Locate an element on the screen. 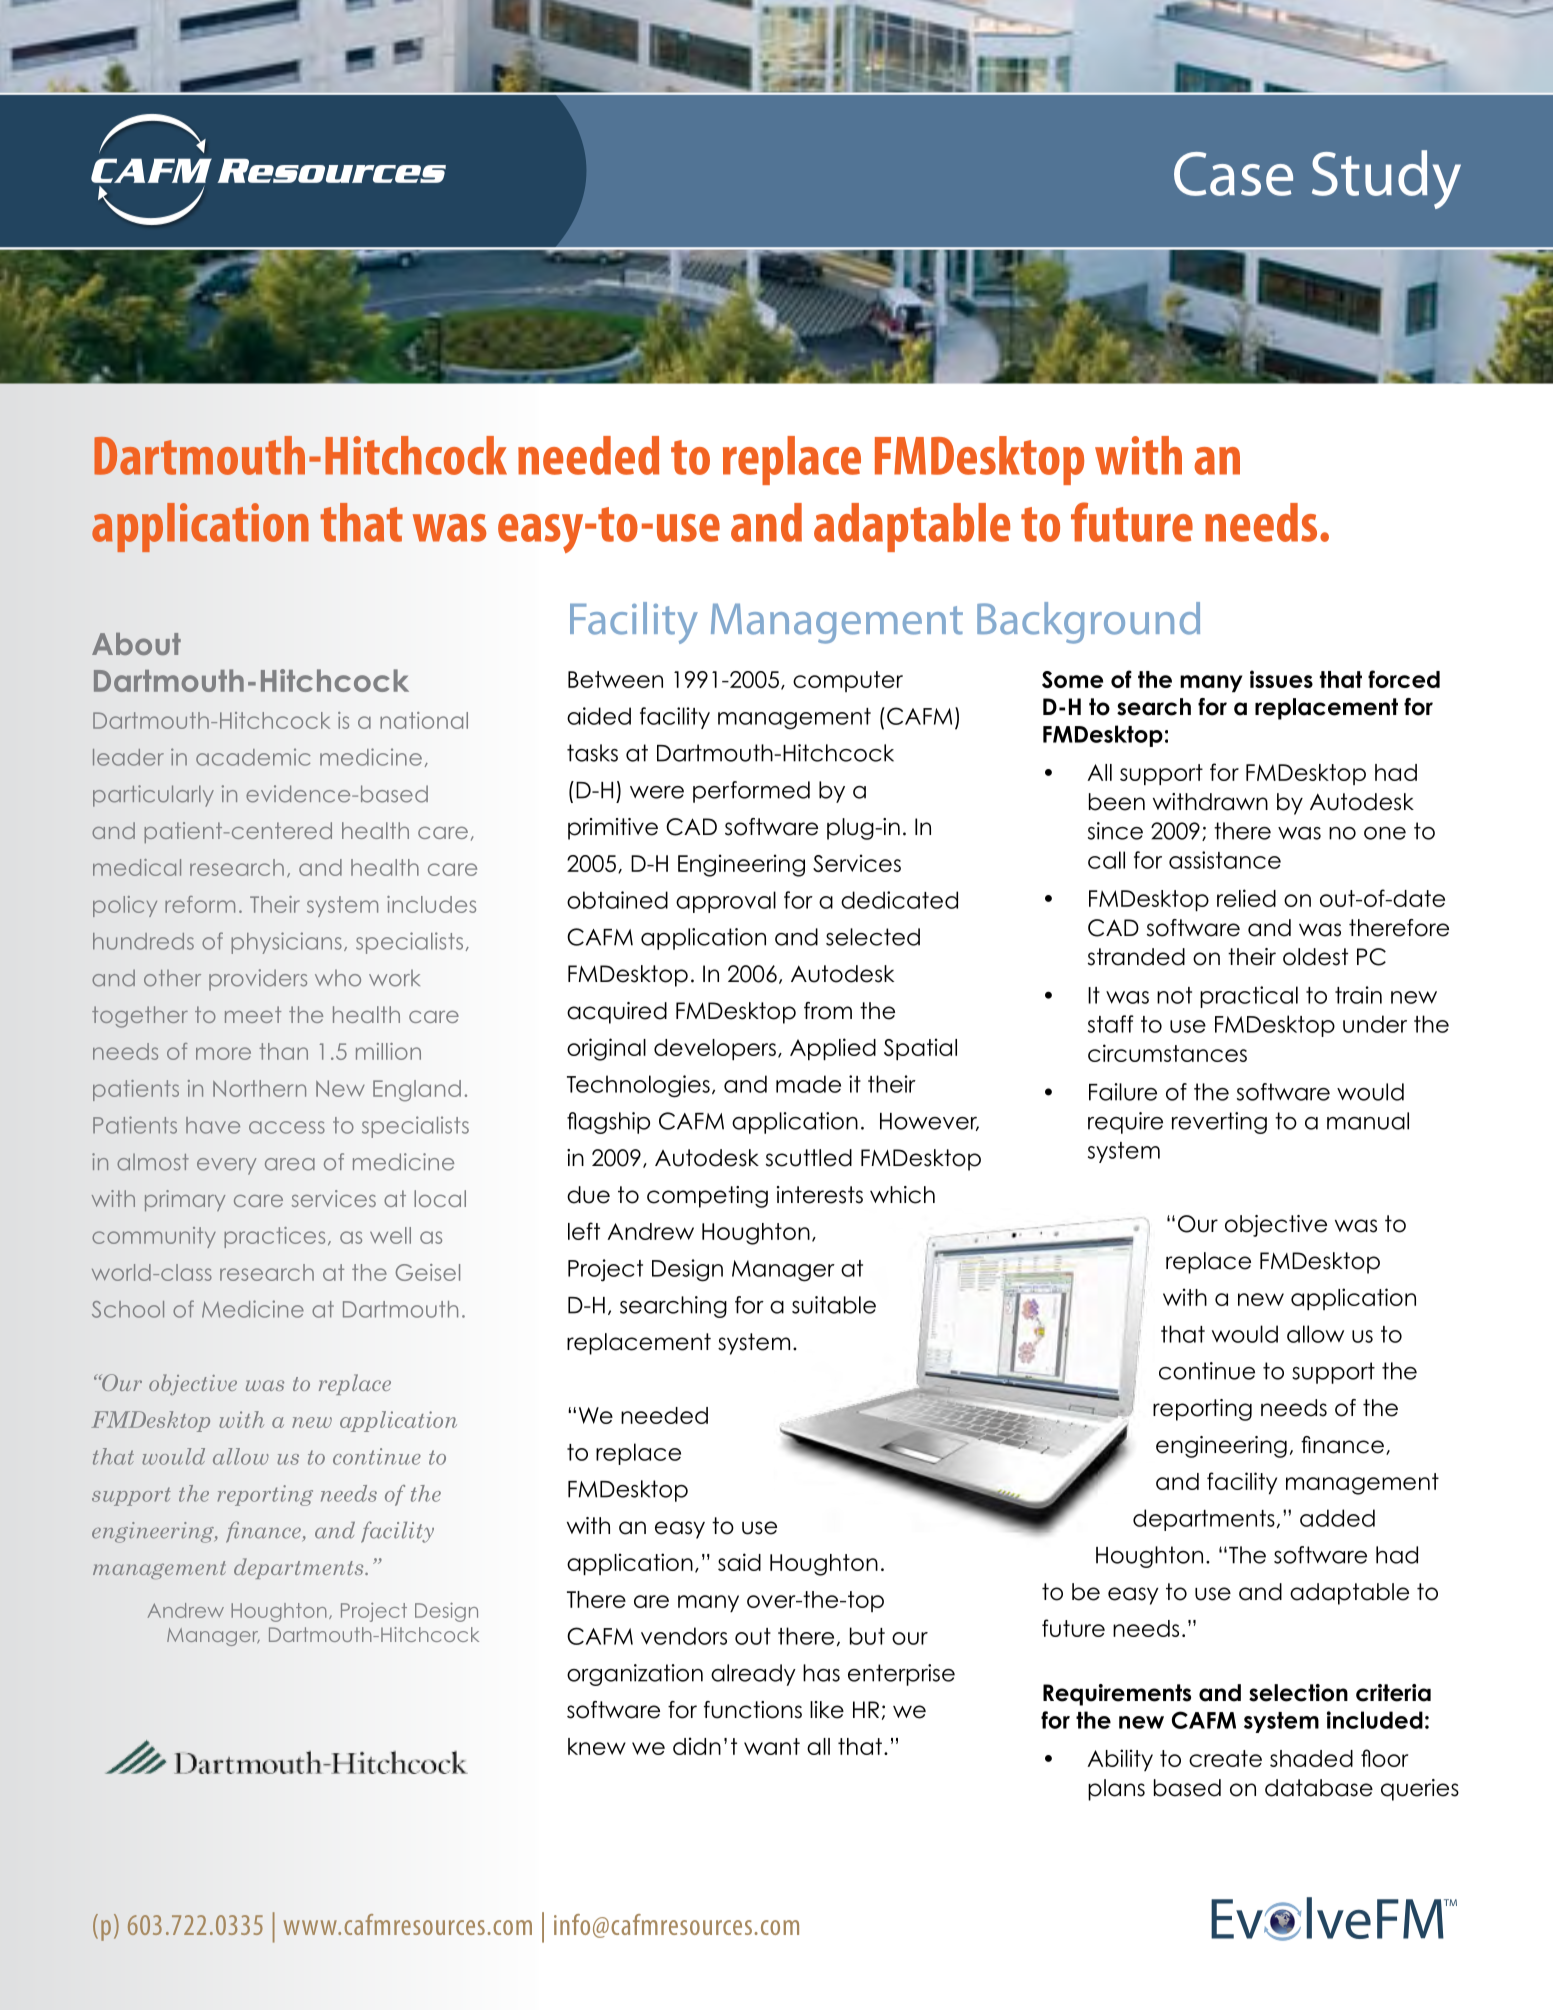 The image size is (1553, 2010). want is located at coordinates (772, 1746).
